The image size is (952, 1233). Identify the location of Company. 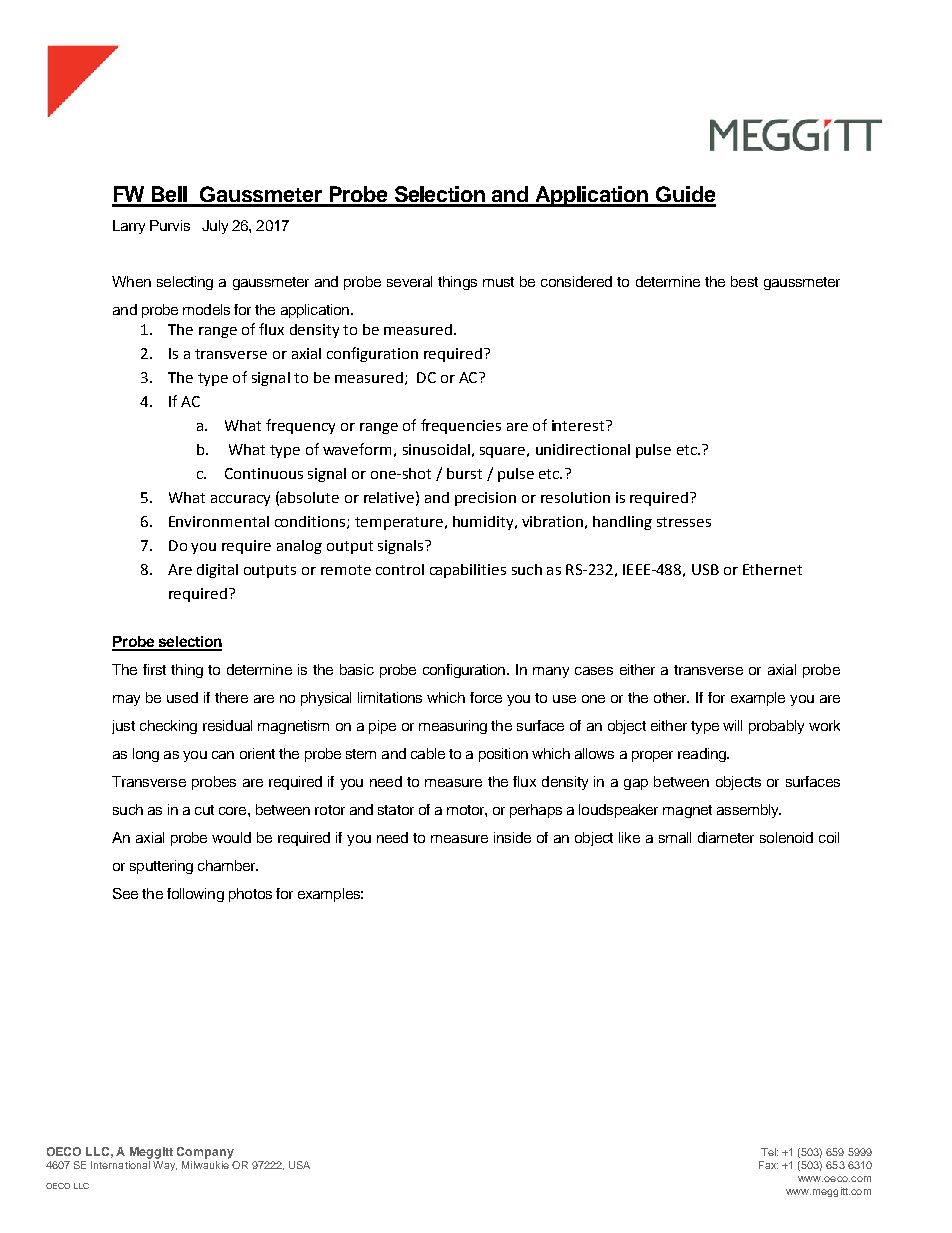
(205, 1153).
